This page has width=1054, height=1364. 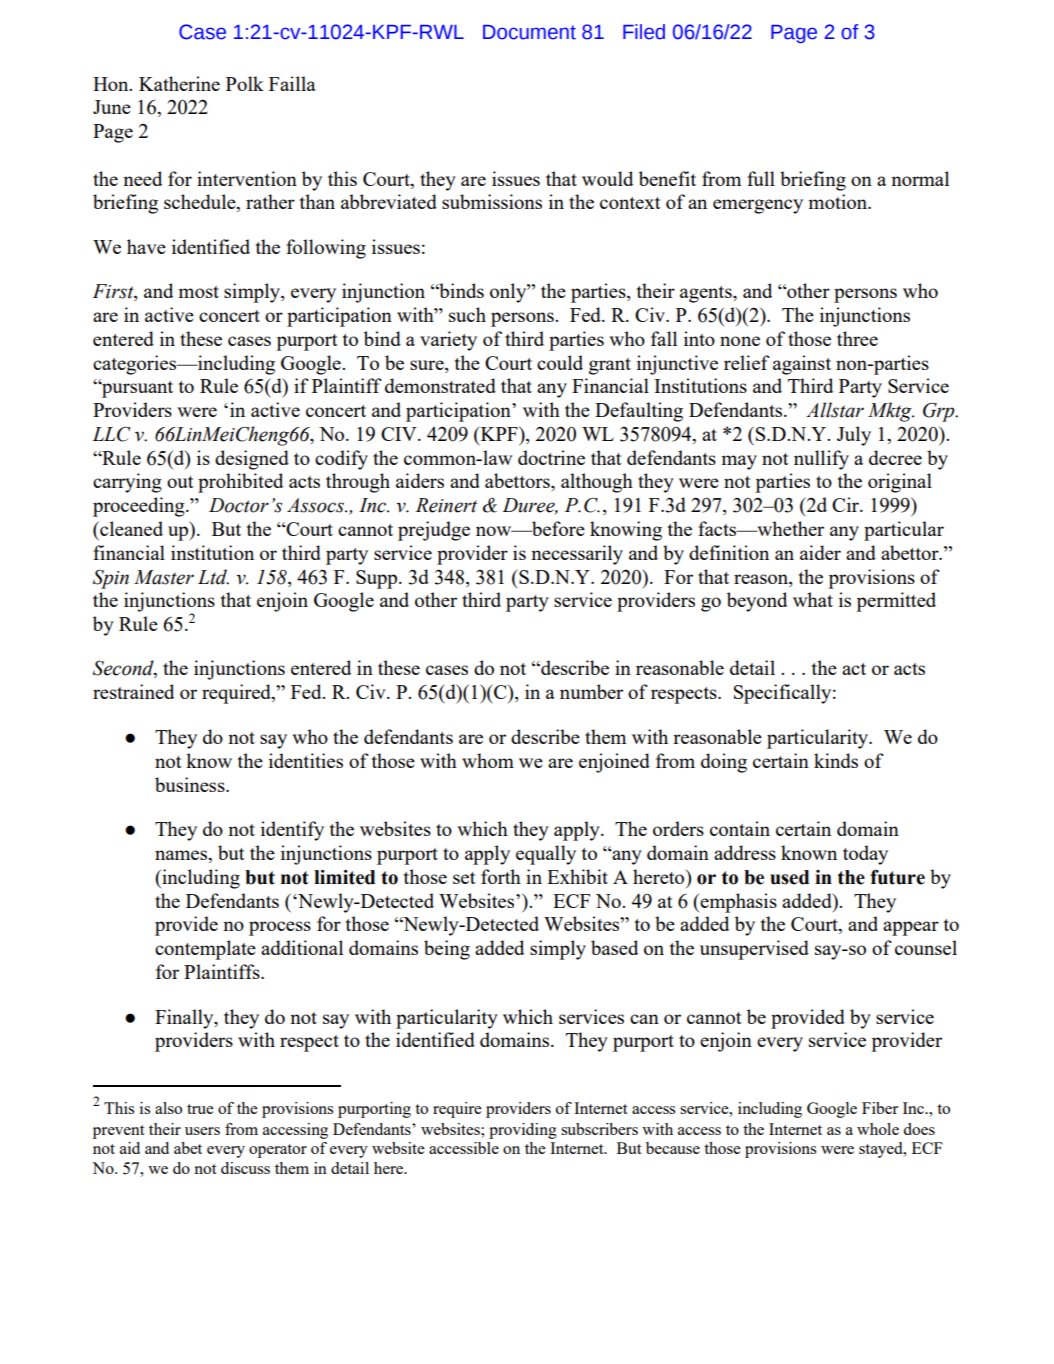 I want to click on users, so click(x=202, y=1131).
